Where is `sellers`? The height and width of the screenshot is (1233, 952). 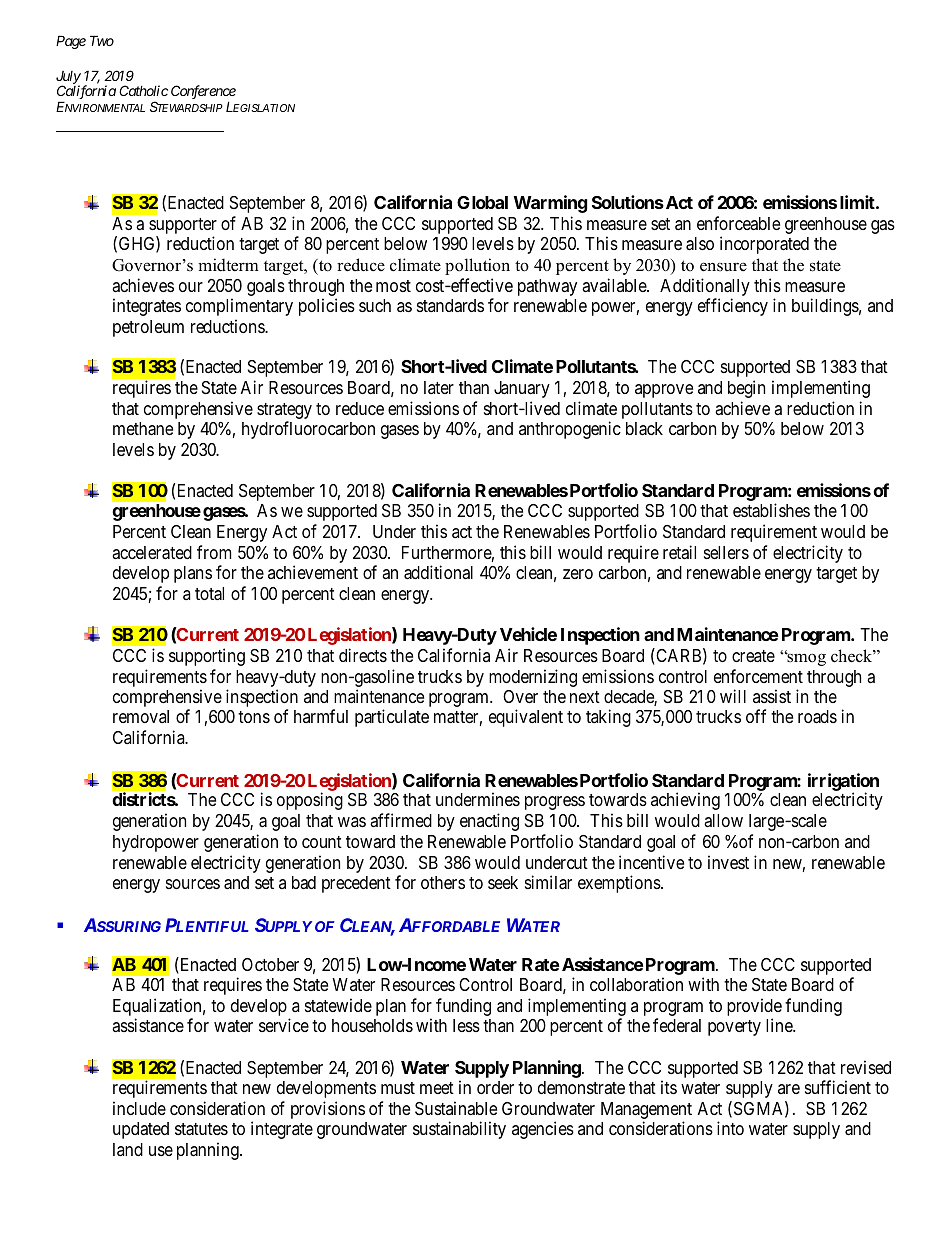 sellers is located at coordinates (726, 552).
